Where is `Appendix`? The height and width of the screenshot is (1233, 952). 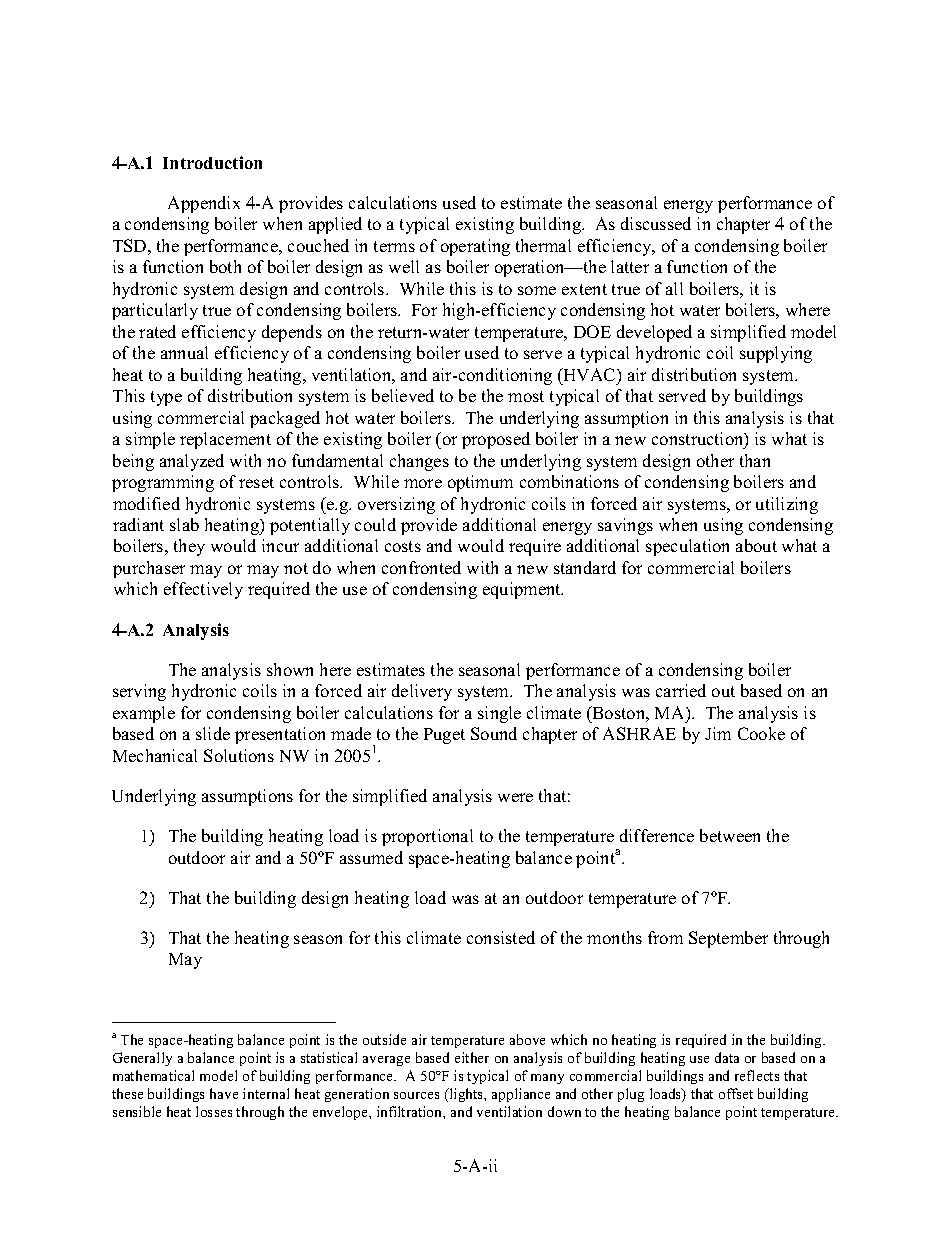 Appendix is located at coordinates (204, 204).
